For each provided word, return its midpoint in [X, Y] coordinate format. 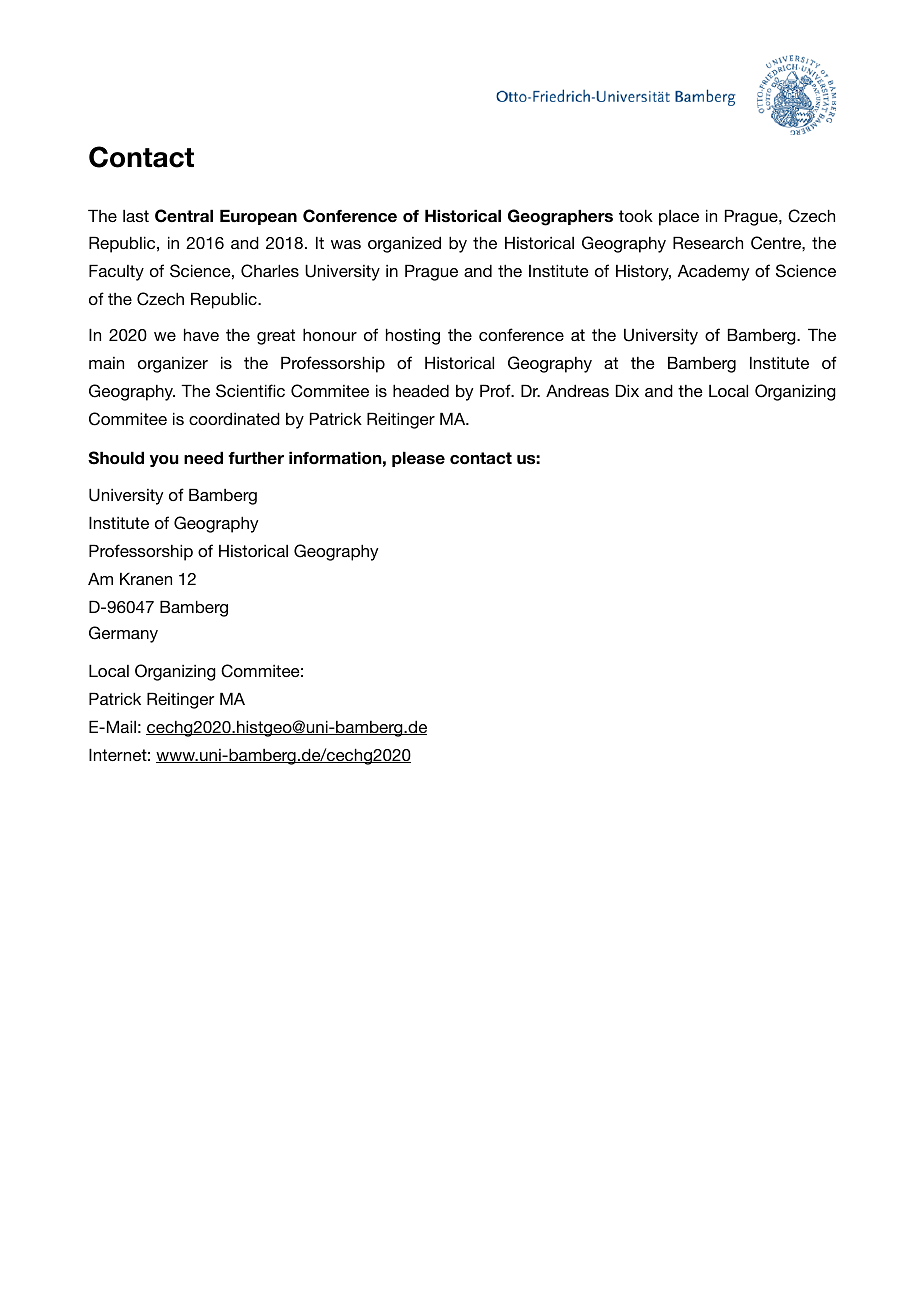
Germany [123, 634]
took [636, 215]
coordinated [234, 418]
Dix [627, 390]
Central [184, 216]
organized [404, 244]
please [418, 459]
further [256, 458]
